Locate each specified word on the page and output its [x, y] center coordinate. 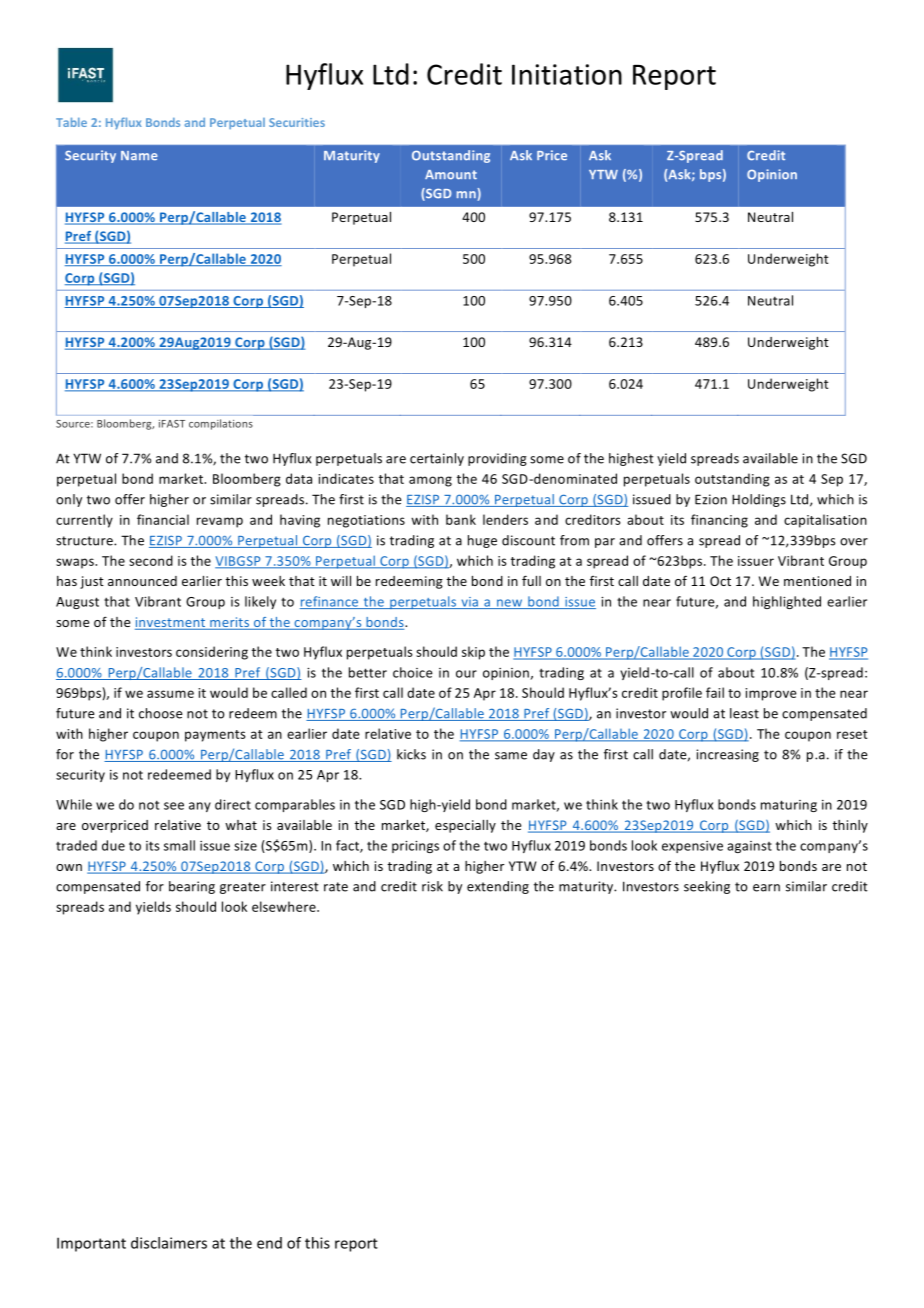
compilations [221, 424]
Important [91, 1244]
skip [473, 653]
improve [771, 694]
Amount [451, 175]
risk [432, 886]
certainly [437, 459]
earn [766, 888]
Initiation [567, 74]
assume [170, 694]
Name [139, 156]
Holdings [759, 500]
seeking [707, 887]
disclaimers [169, 1243]
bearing [192, 887]
